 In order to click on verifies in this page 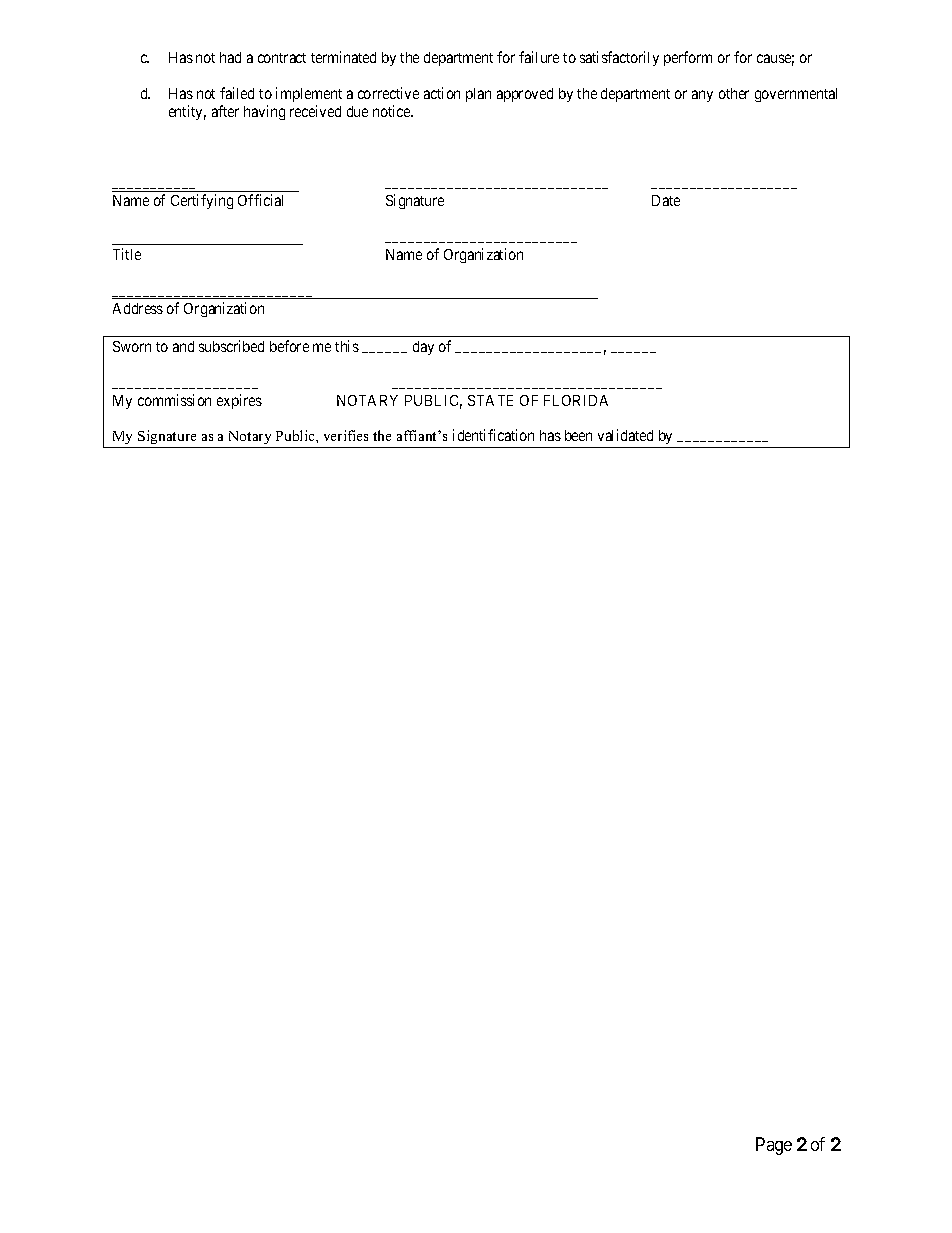, I will do `click(346, 435)`.
